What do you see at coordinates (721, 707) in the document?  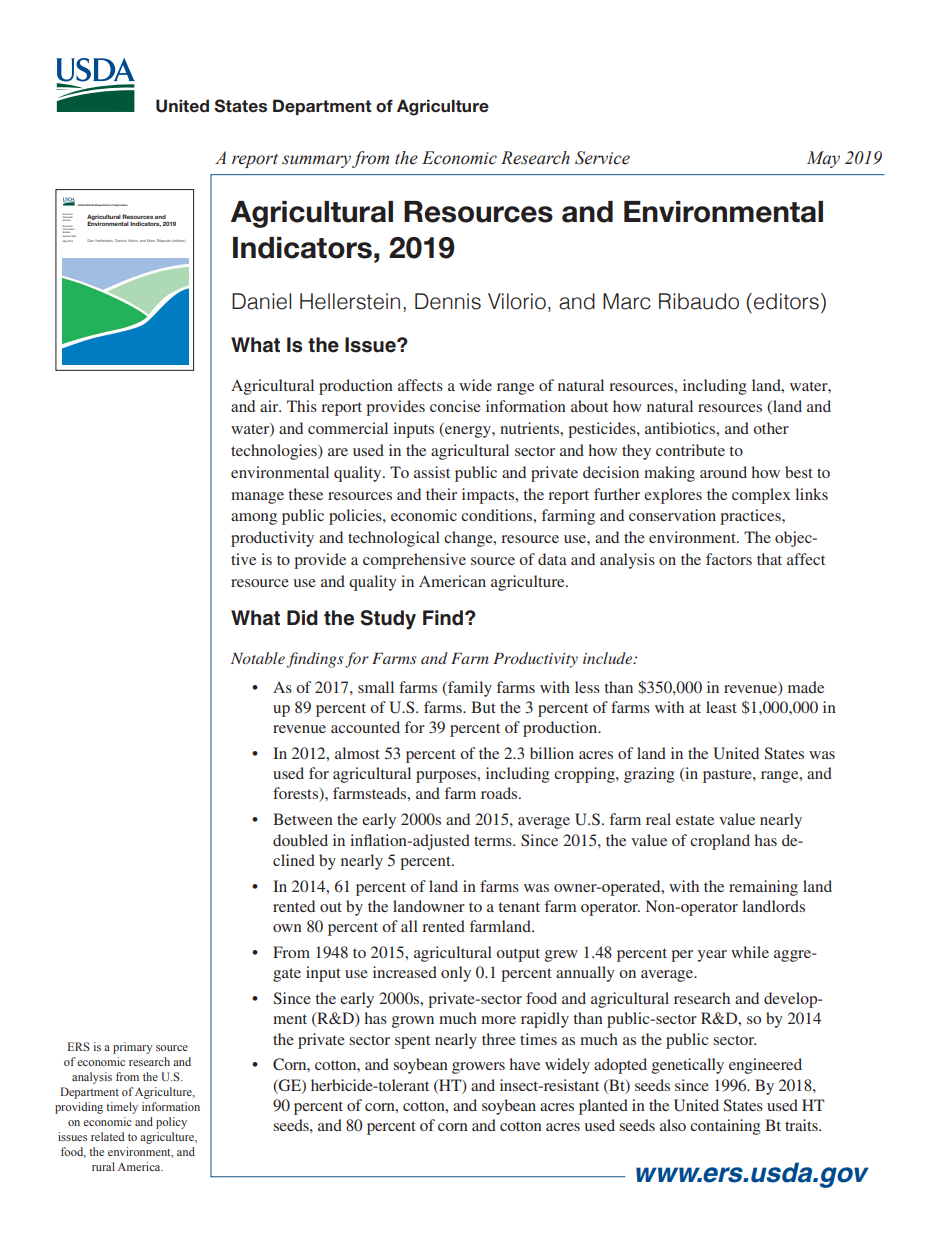 I see `least` at bounding box center [721, 707].
